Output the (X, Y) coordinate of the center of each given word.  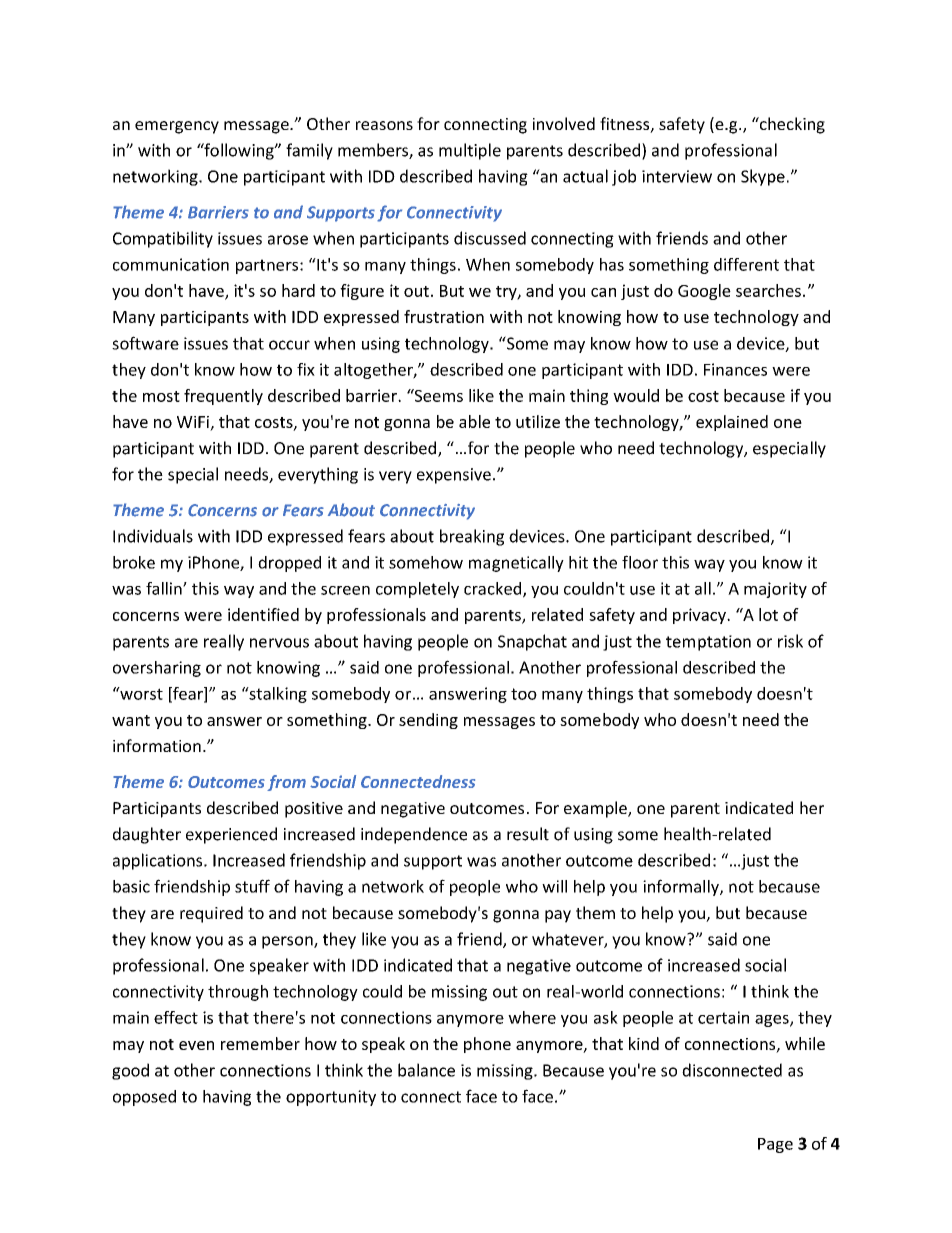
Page (775, 1145)
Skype (763, 177)
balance (426, 1070)
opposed (144, 1098)
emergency (177, 127)
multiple (470, 151)
